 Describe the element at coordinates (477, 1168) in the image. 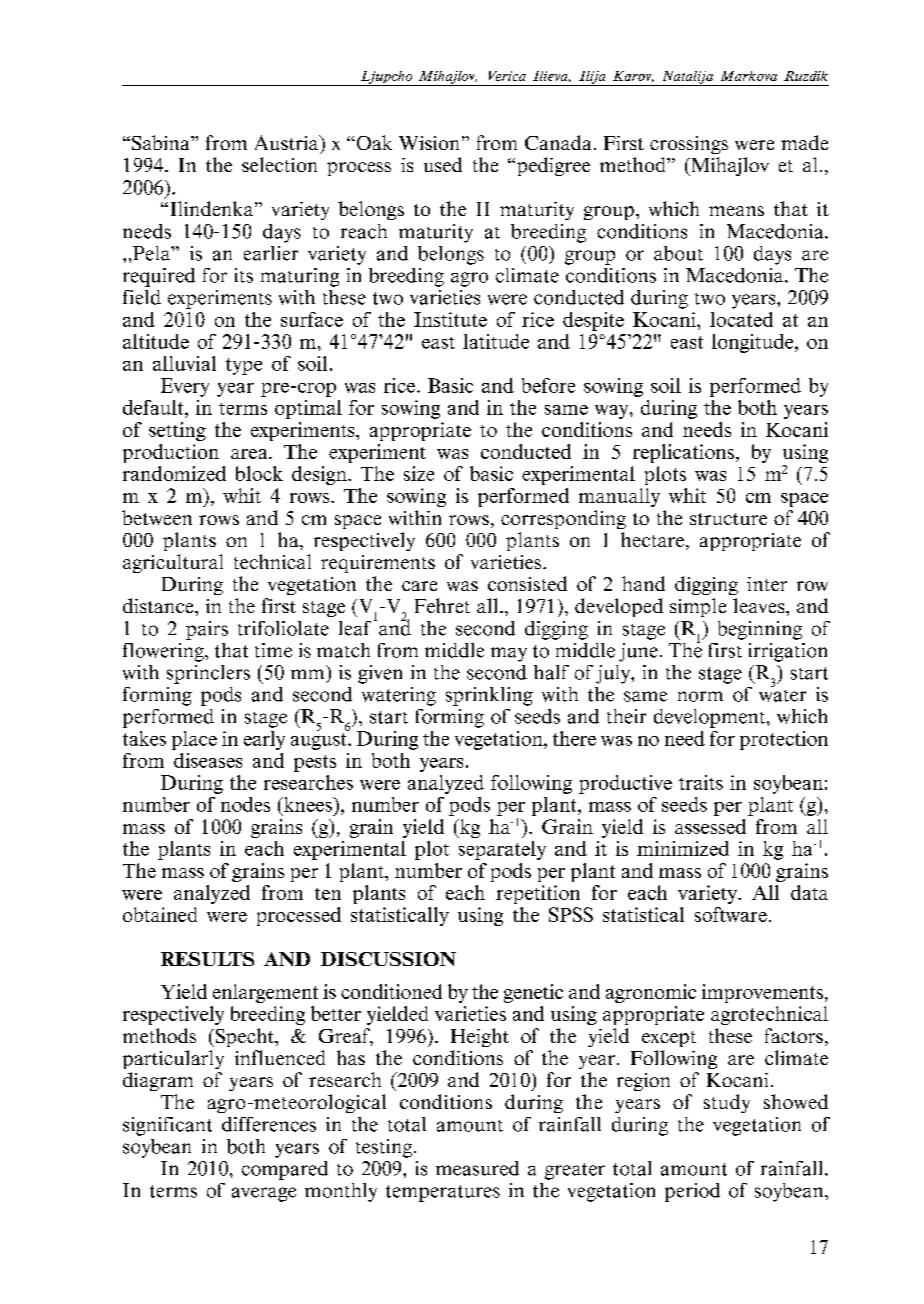

I see `measured` at that location.
